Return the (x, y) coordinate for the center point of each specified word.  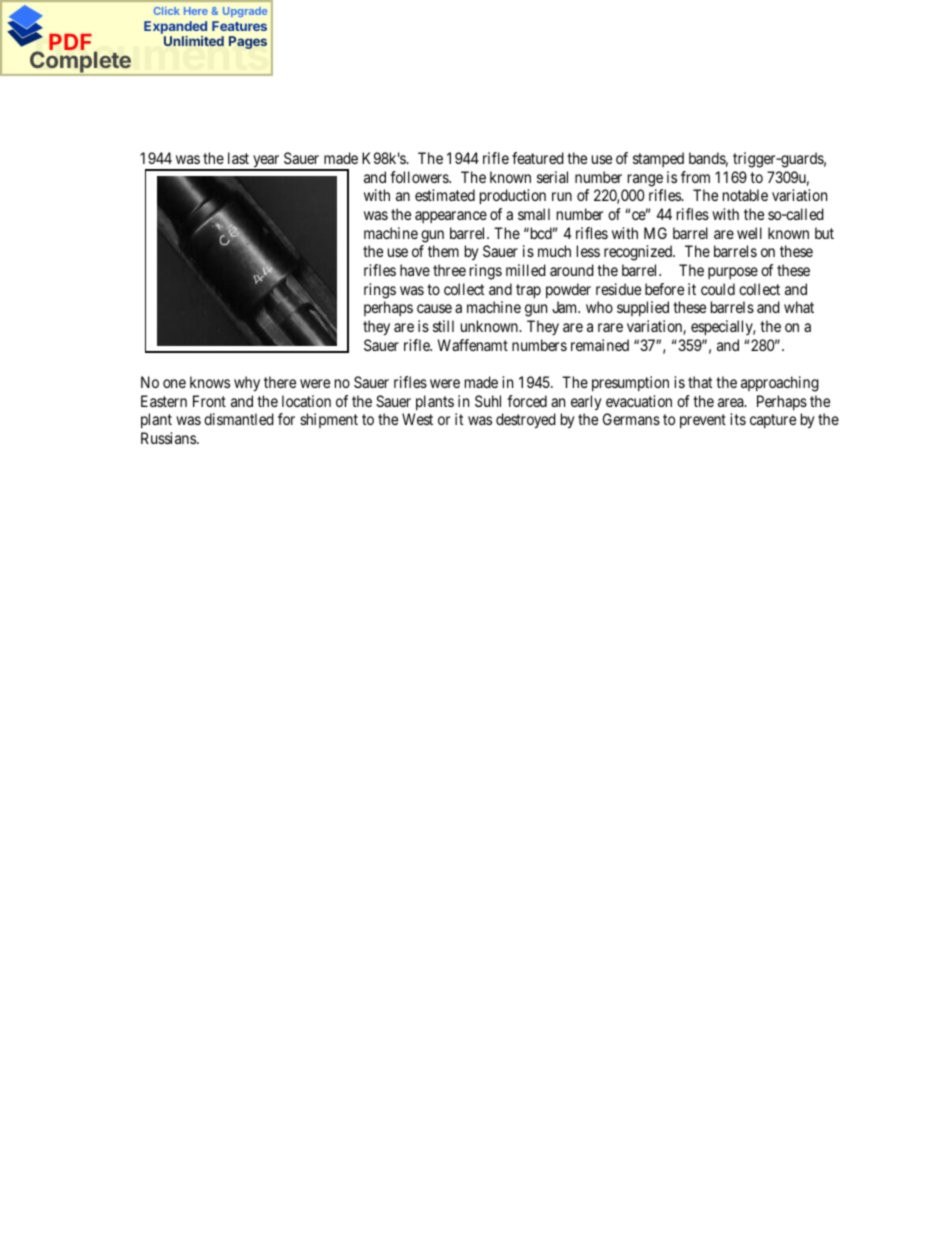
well (749, 233)
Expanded (175, 27)
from (695, 177)
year (266, 162)
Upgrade (245, 12)
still (443, 326)
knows (210, 382)
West (417, 419)
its (738, 419)
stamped (658, 159)
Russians (169, 438)
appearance (451, 217)
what (799, 307)
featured (538, 158)
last (238, 158)
